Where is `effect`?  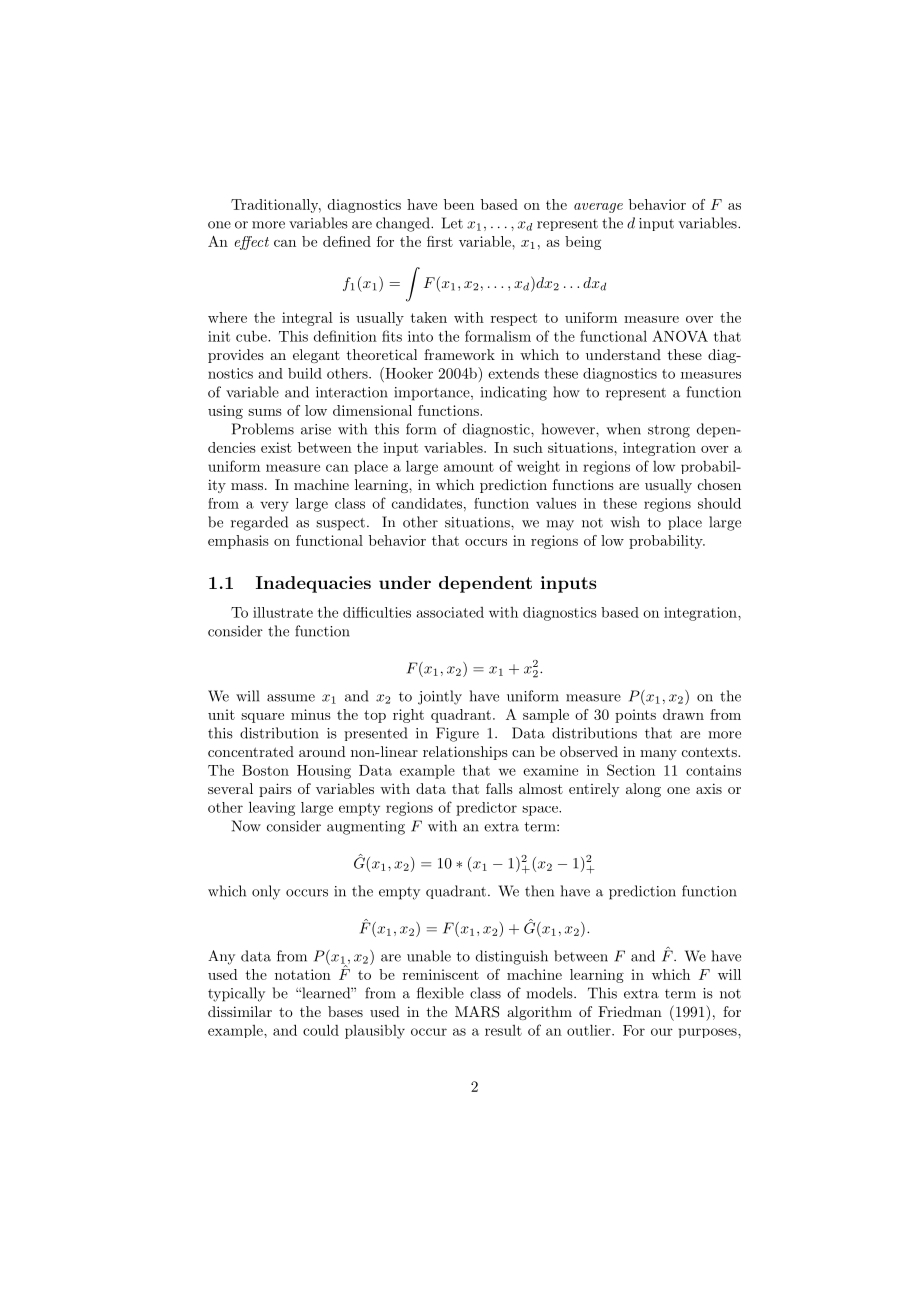 effect is located at coordinates (252, 243).
